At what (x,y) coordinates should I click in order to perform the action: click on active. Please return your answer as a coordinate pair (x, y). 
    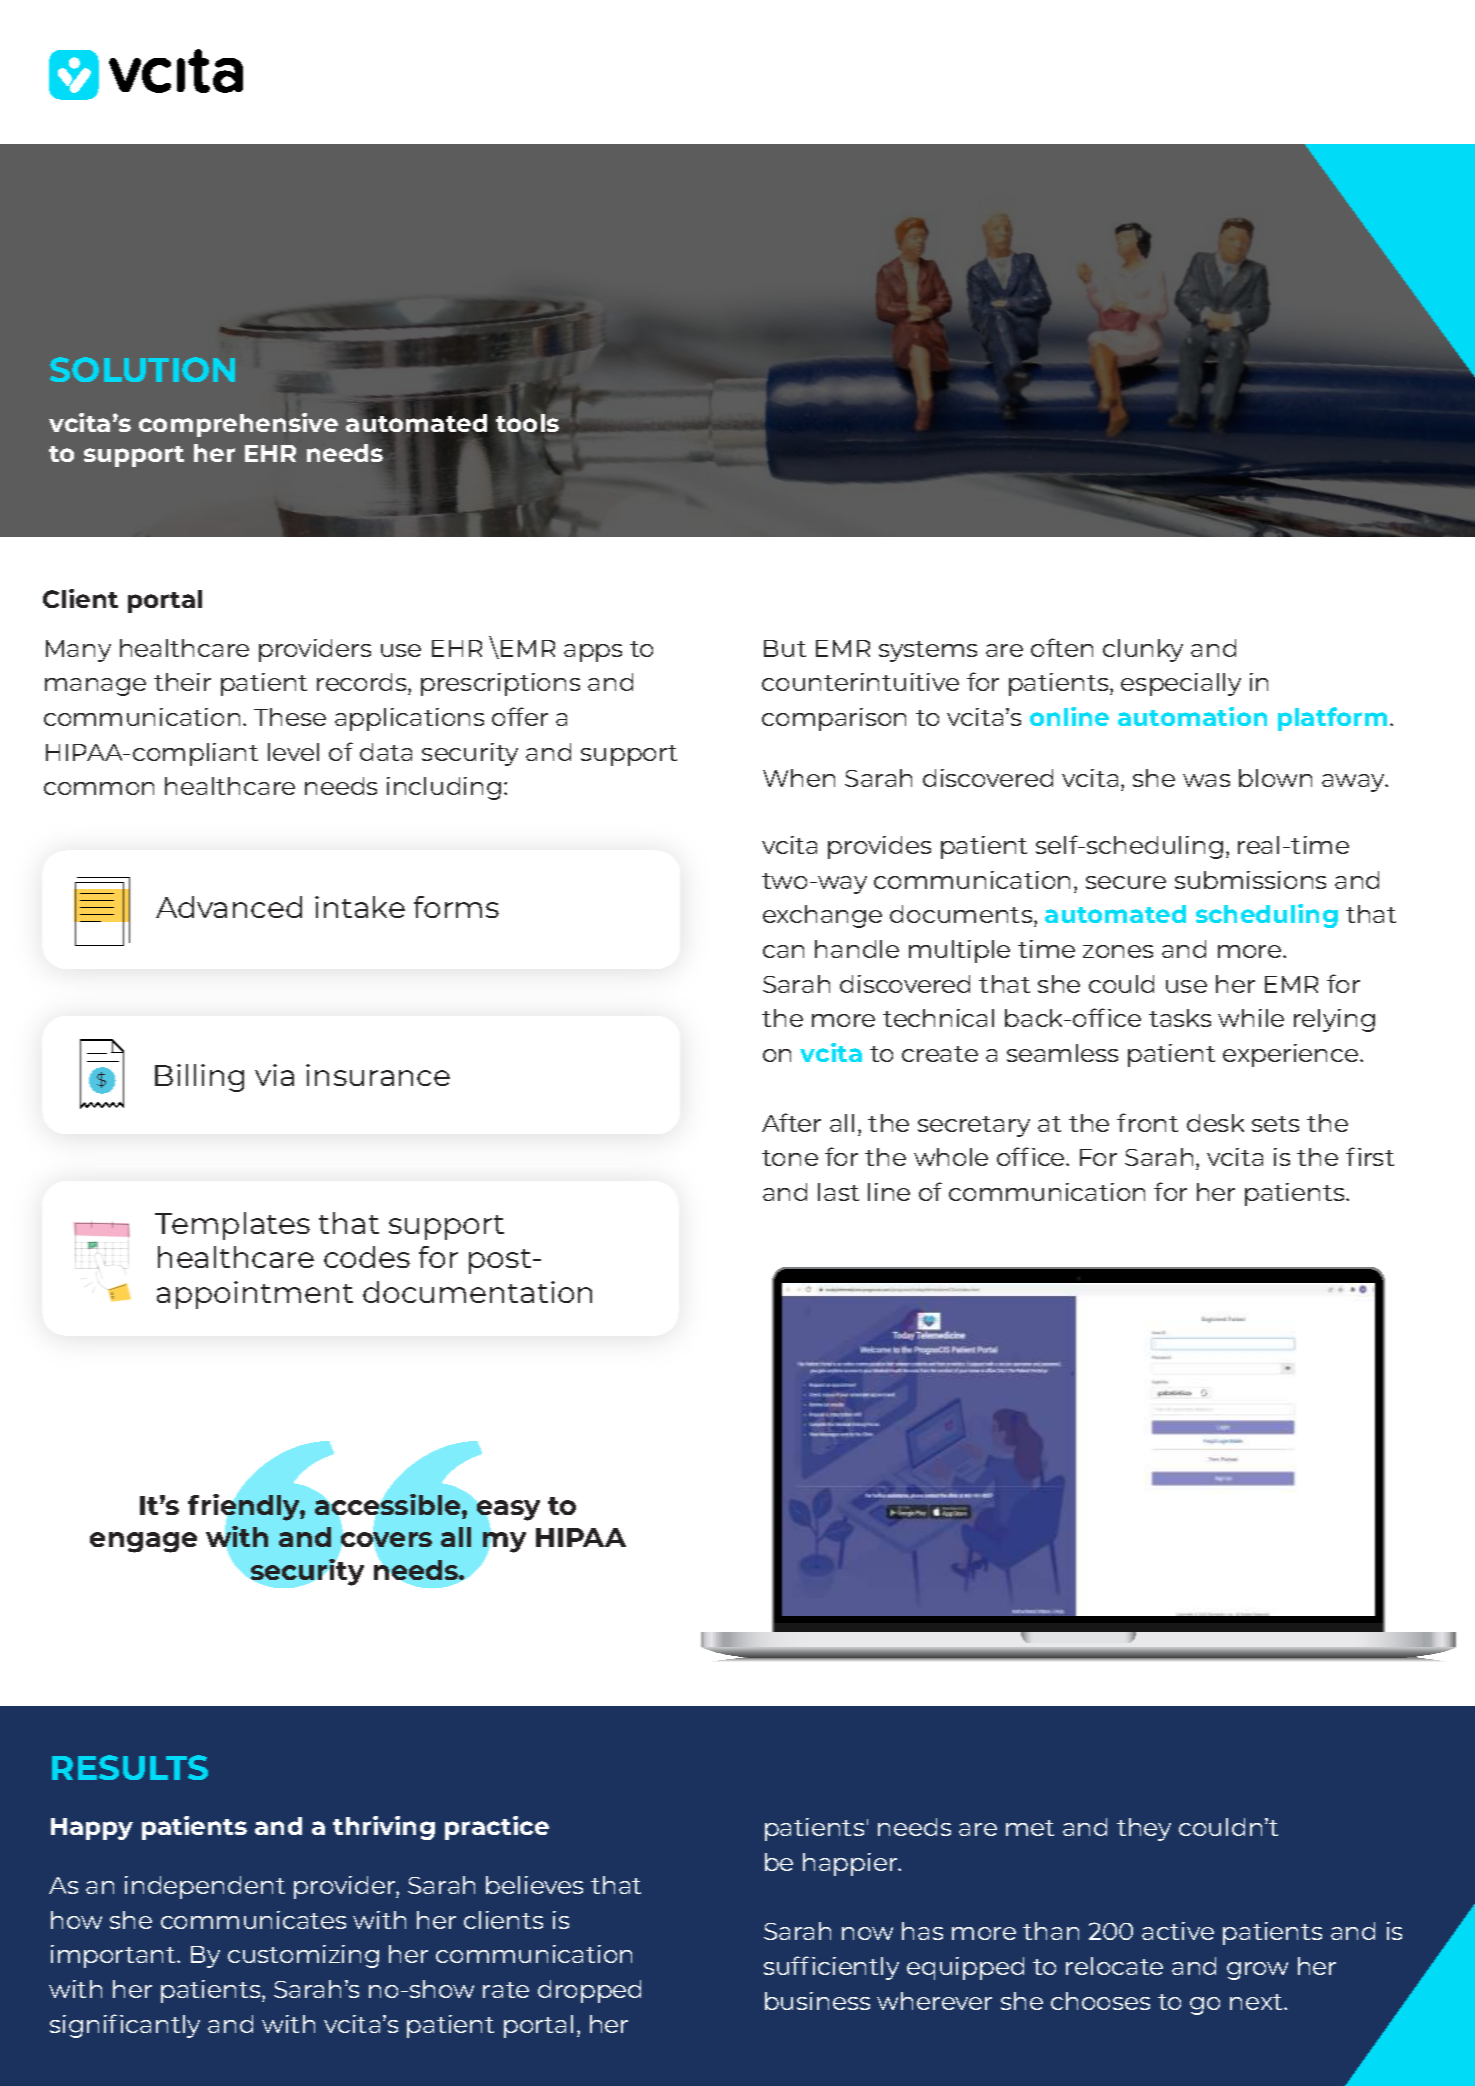
    Looking at the image, I should click on (1178, 1931).
